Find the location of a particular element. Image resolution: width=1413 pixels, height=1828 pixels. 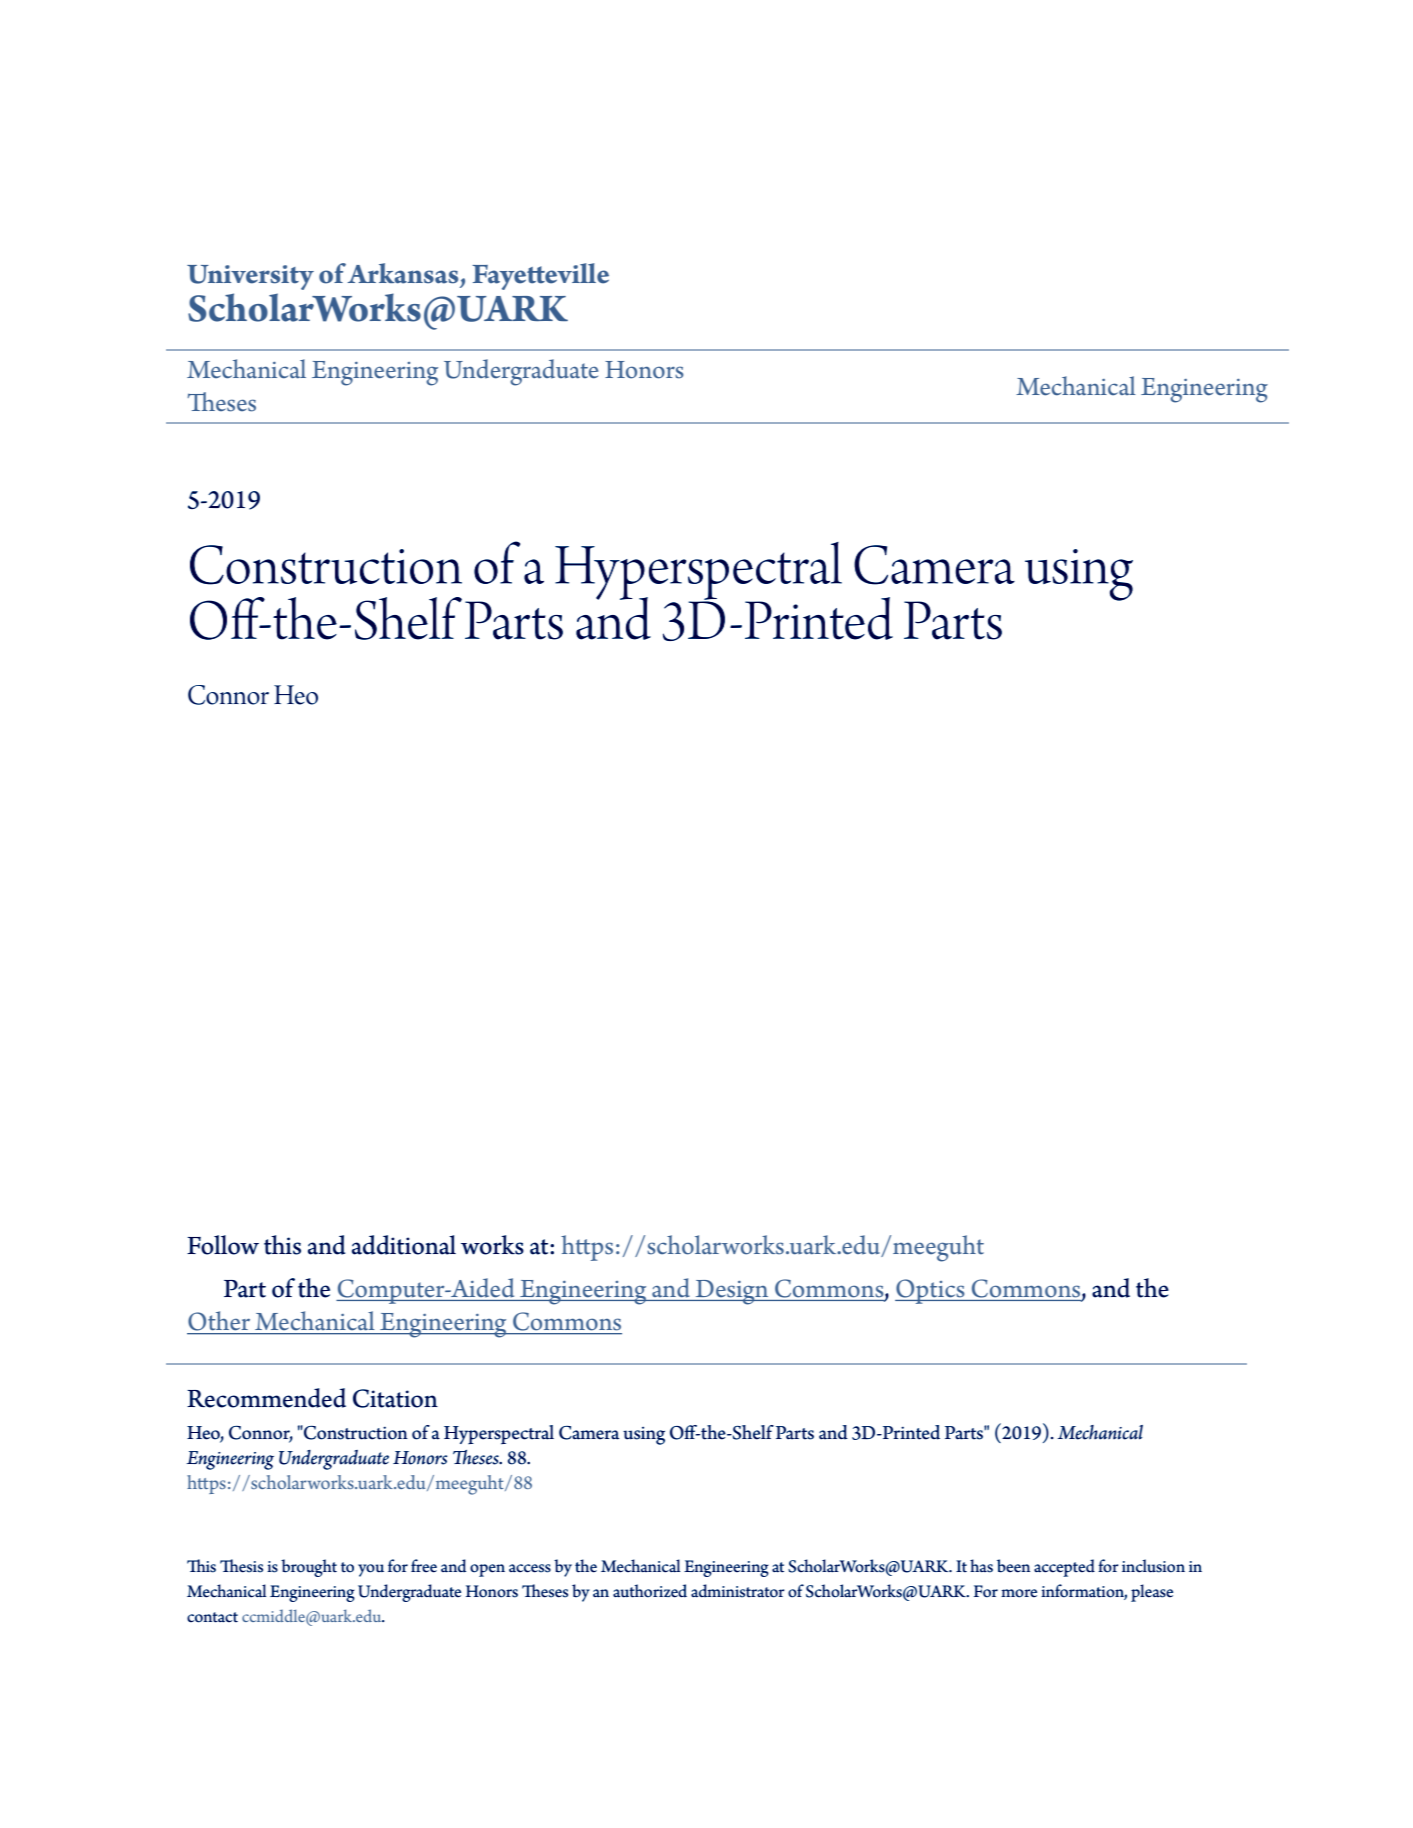

brought is located at coordinates (309, 1568).
